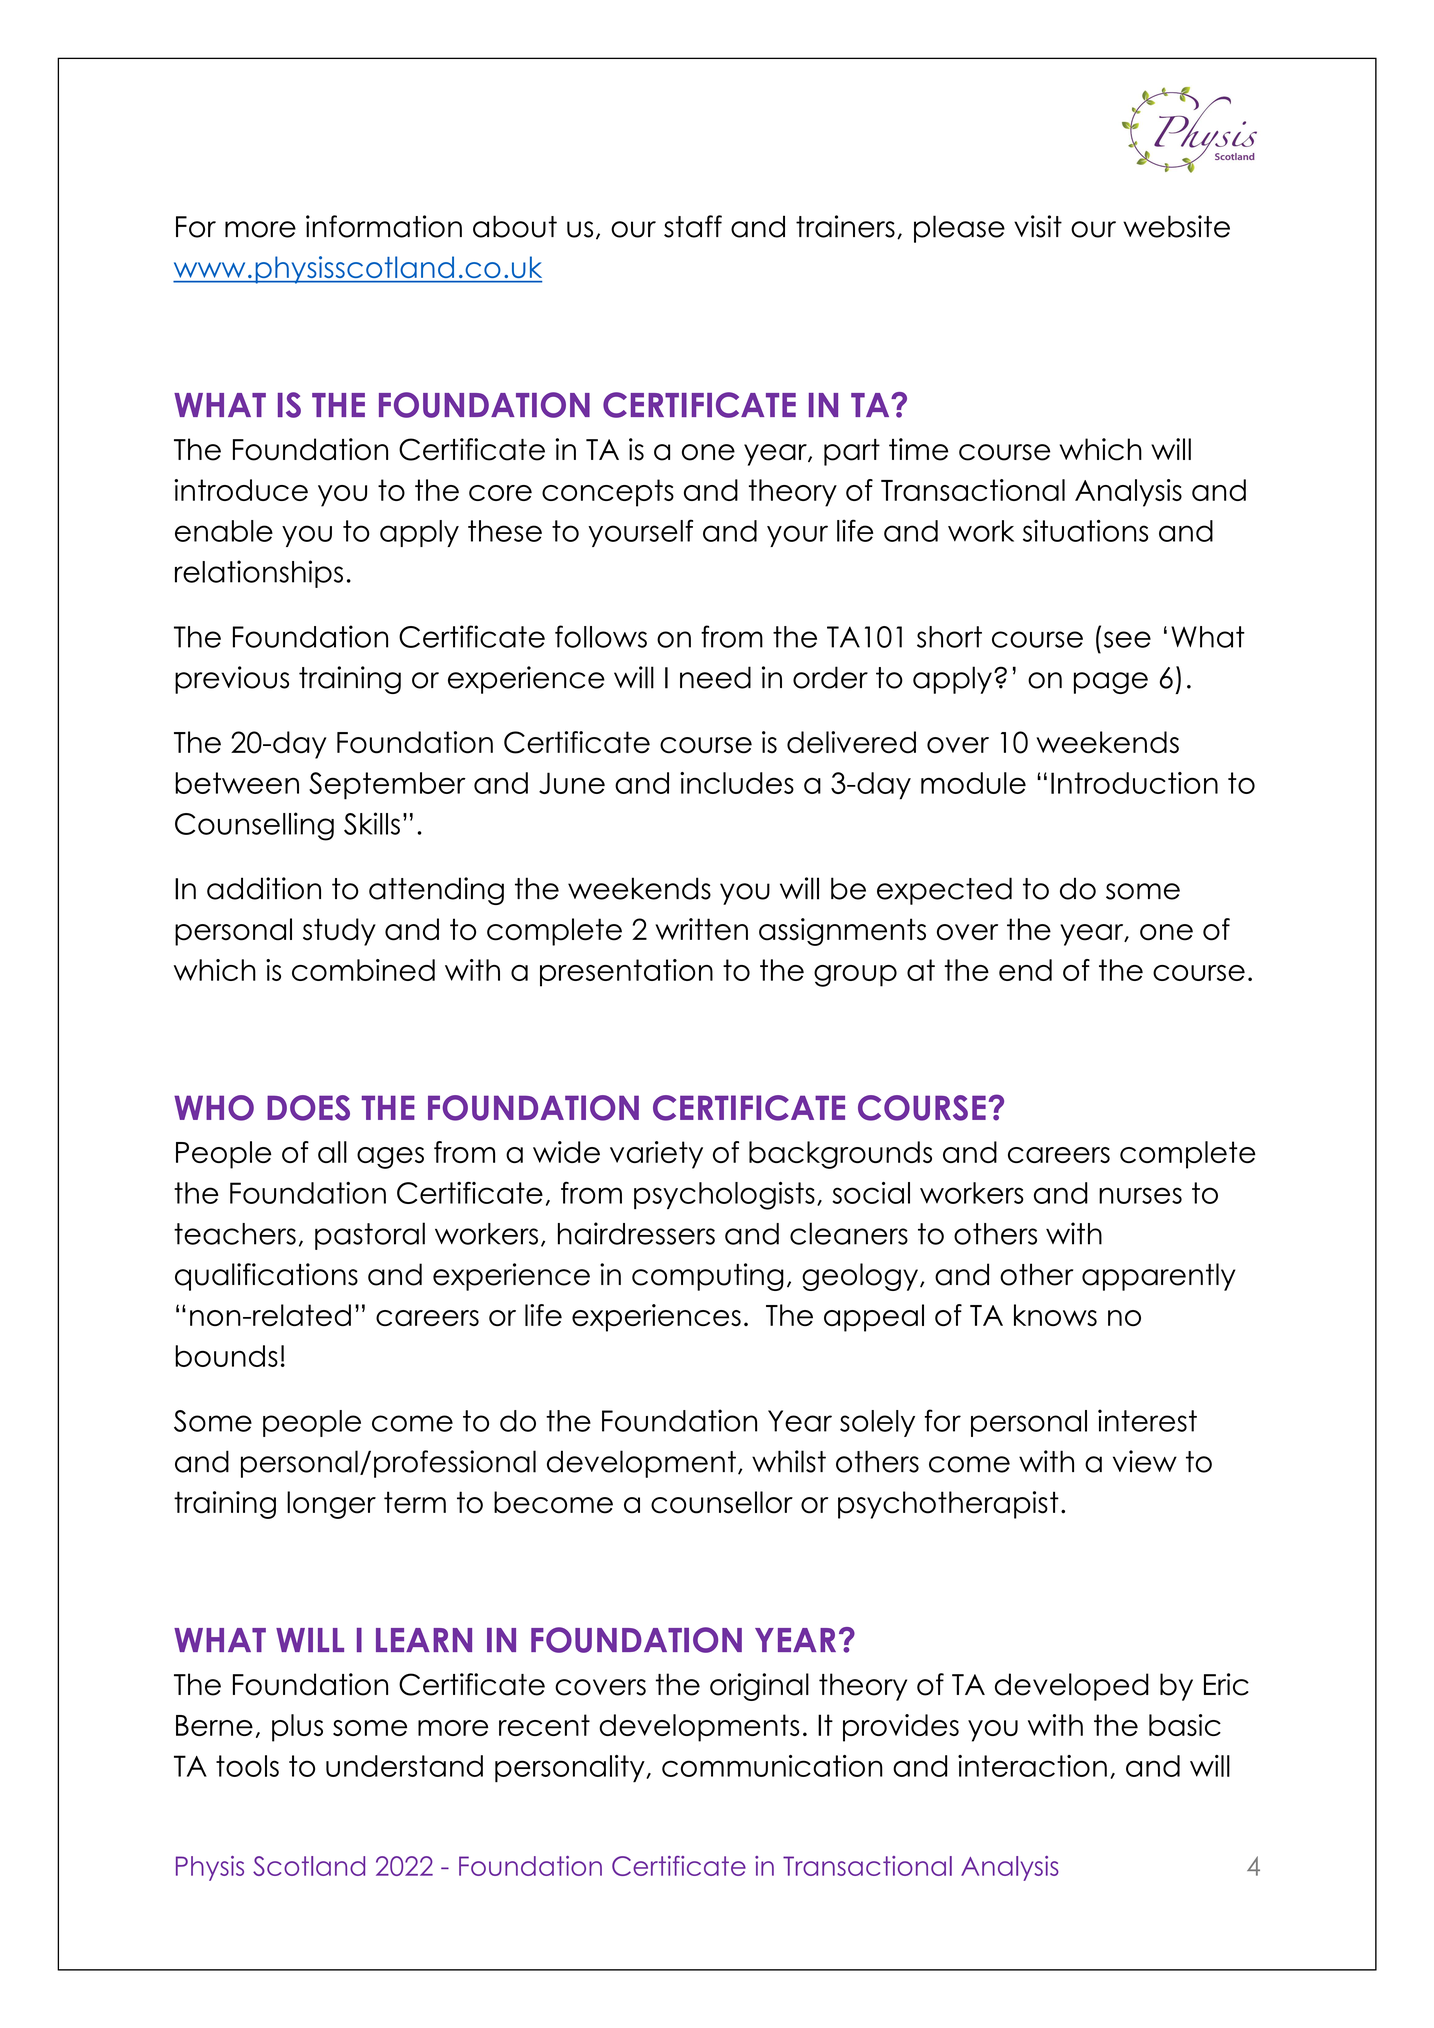 This image has height=2028, width=1434. I want to click on knows, so click(1055, 1315).
